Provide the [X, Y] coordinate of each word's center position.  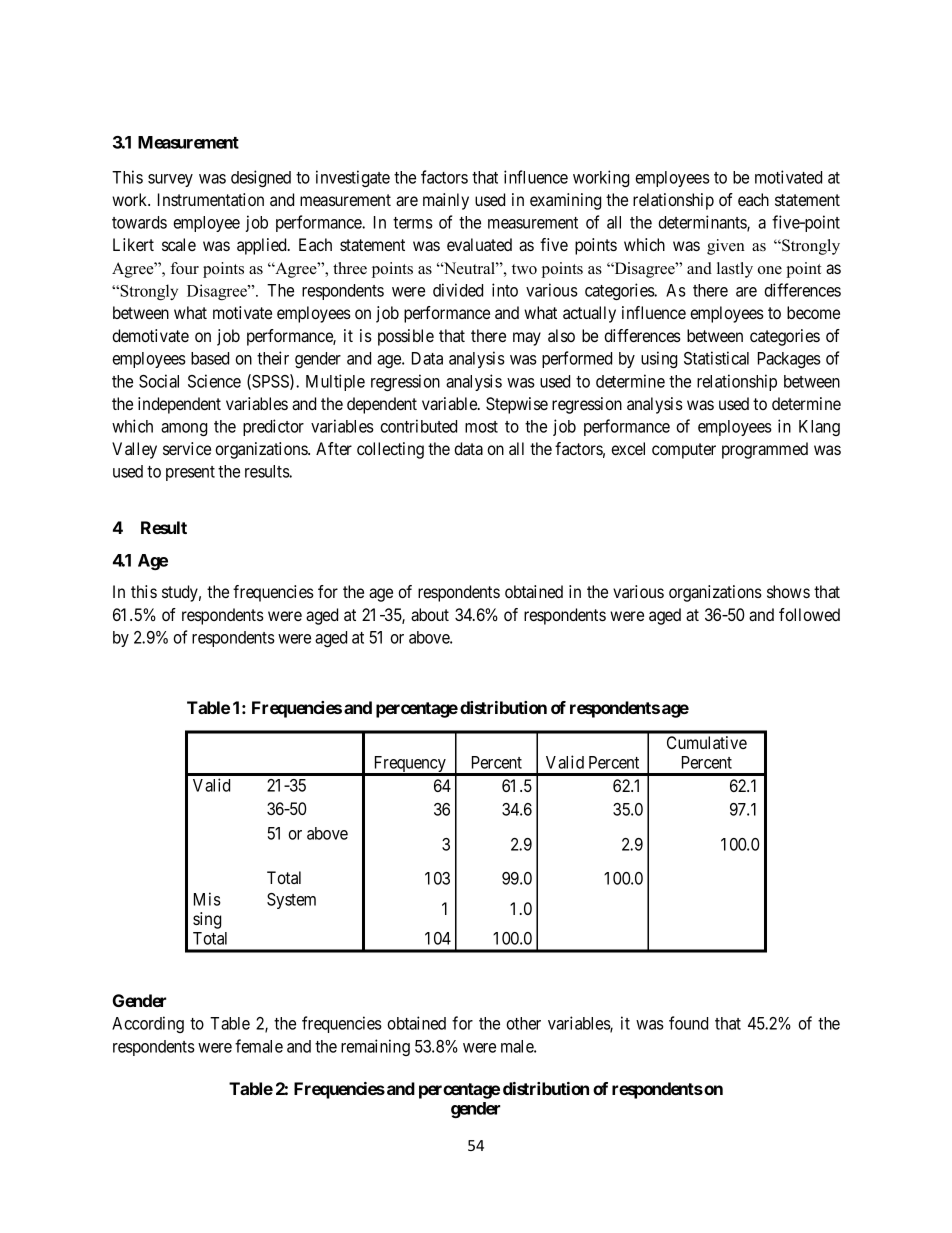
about [430, 614]
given [726, 247]
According [148, 1024]
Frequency [410, 765]
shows [788, 591]
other [523, 1023]
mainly [446, 201]
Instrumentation [211, 199]
